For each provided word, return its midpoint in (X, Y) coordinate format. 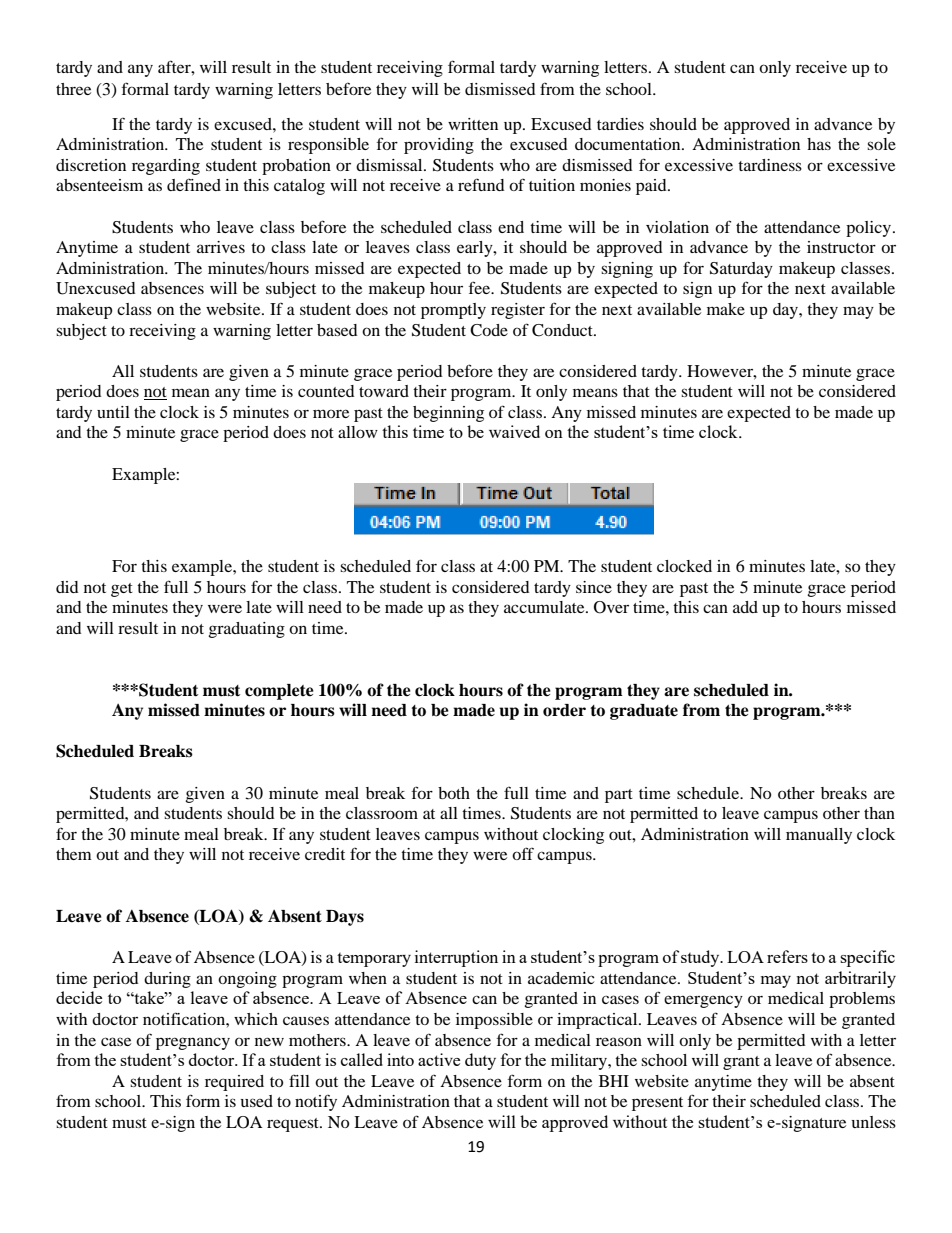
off (523, 853)
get (122, 590)
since (594, 587)
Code (489, 330)
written (473, 124)
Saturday (741, 270)
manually (819, 836)
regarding (166, 167)
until (113, 412)
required (234, 1083)
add (745, 607)
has (819, 144)
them (74, 854)
